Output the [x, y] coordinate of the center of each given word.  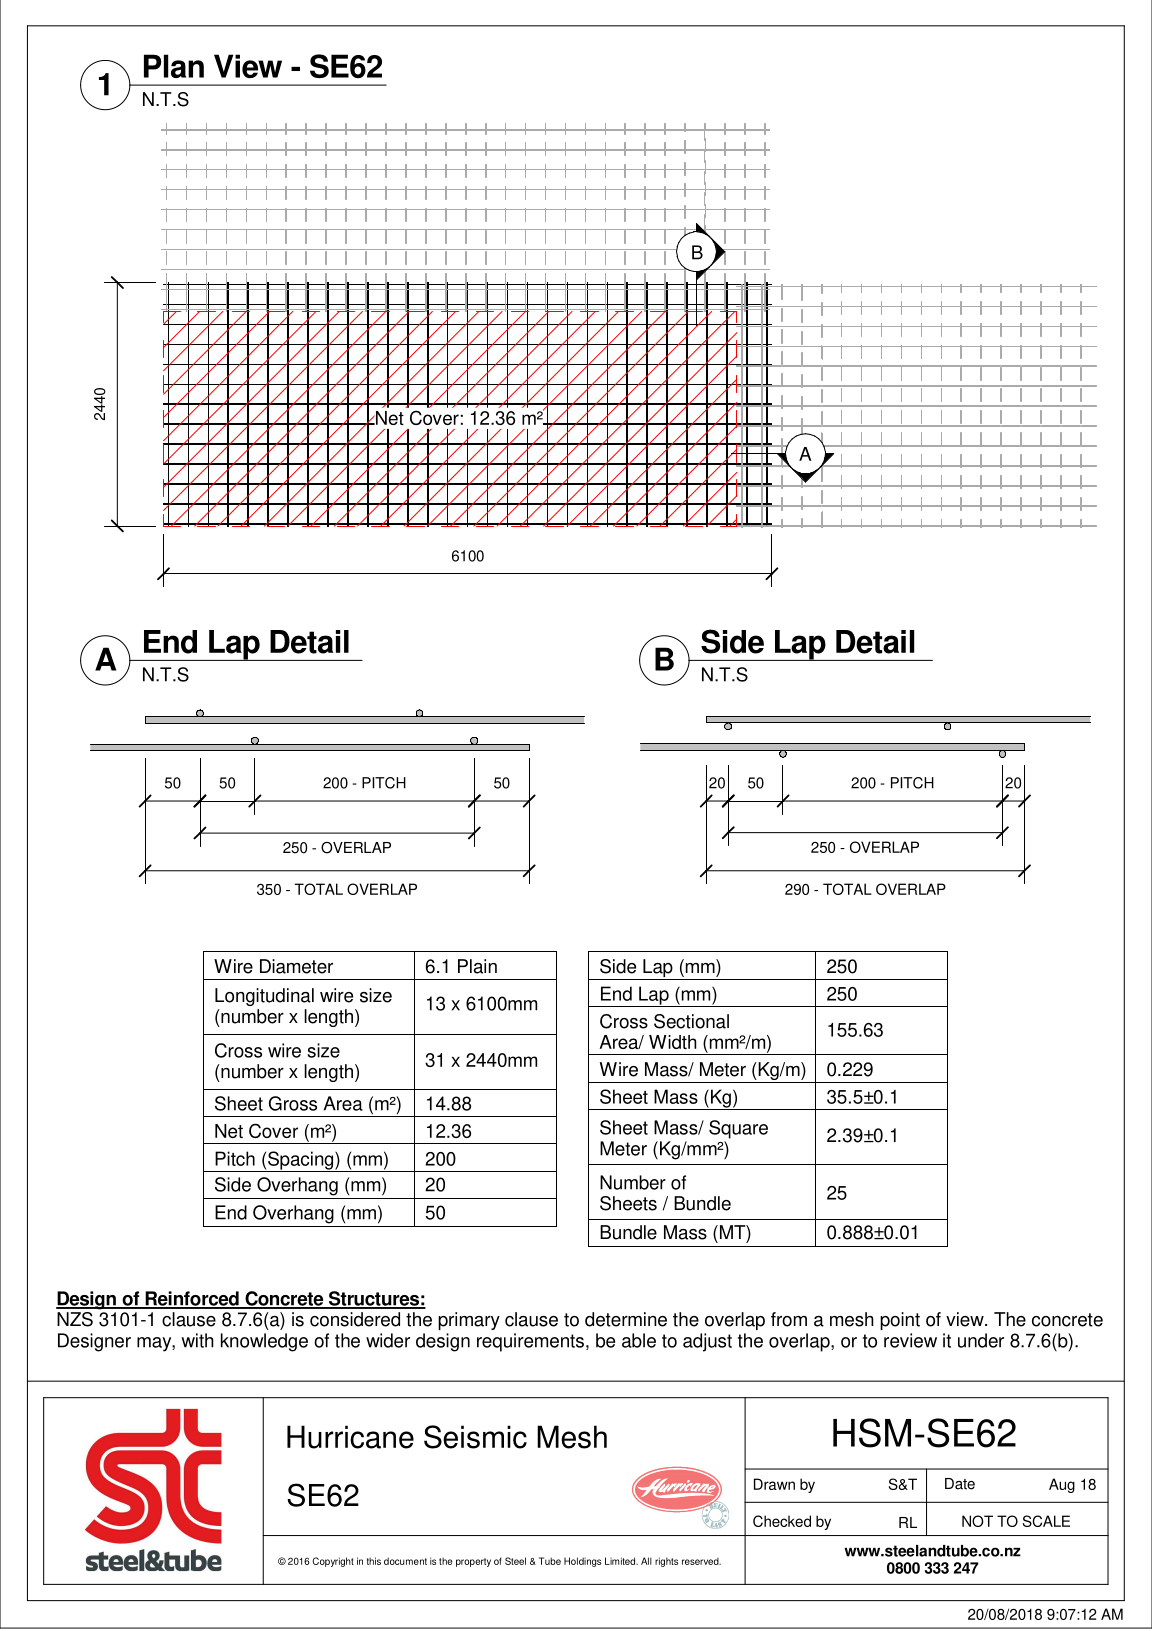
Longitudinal [264, 997]
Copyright [333, 1562]
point [900, 1321]
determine [626, 1319]
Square [738, 1129]
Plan [174, 66]
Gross [293, 1103]
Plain [477, 966]
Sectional [691, 1021]
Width [673, 1042]
